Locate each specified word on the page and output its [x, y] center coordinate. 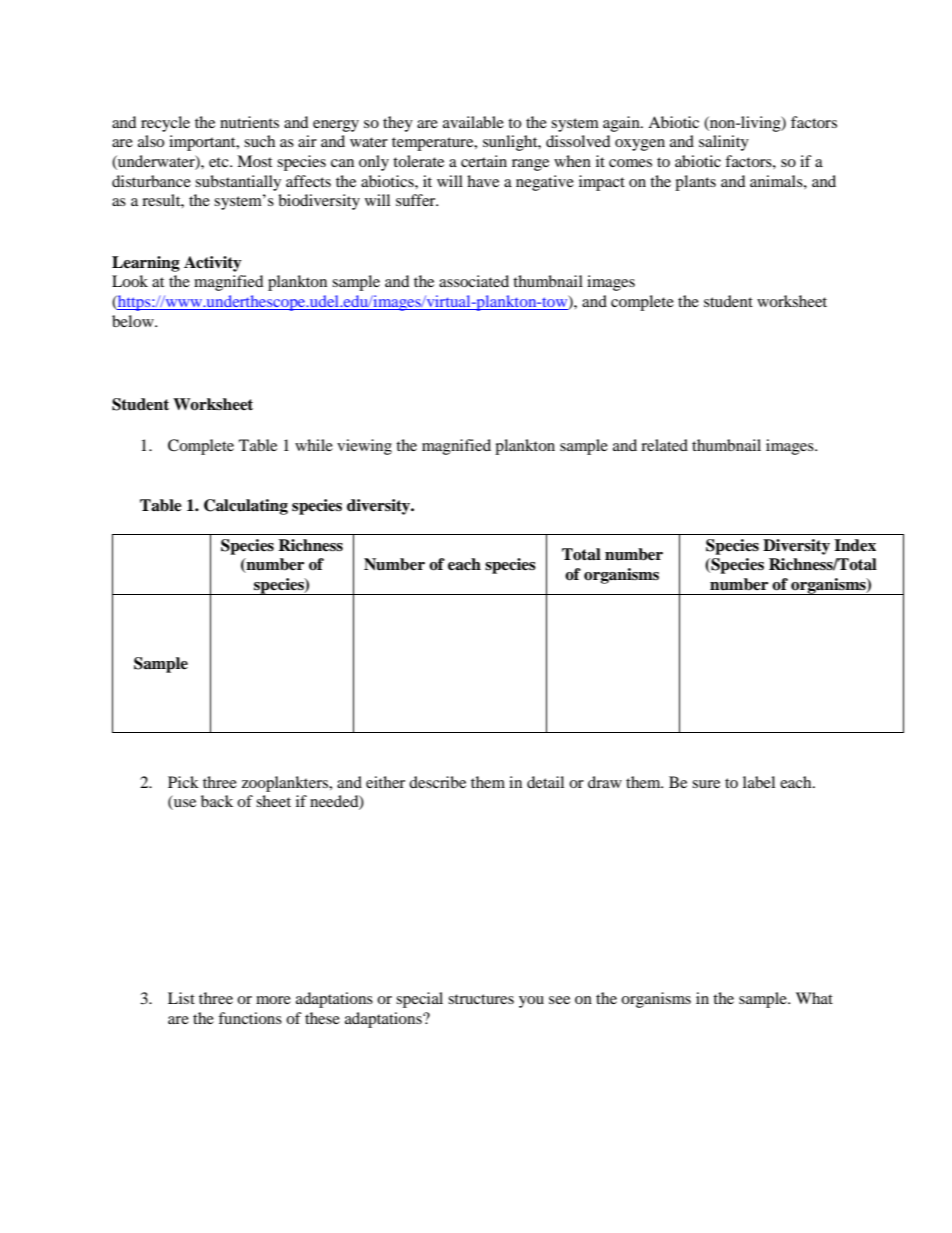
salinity [724, 143]
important [203, 143]
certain [484, 161]
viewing [364, 447]
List [181, 998]
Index [855, 545]
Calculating [246, 507]
